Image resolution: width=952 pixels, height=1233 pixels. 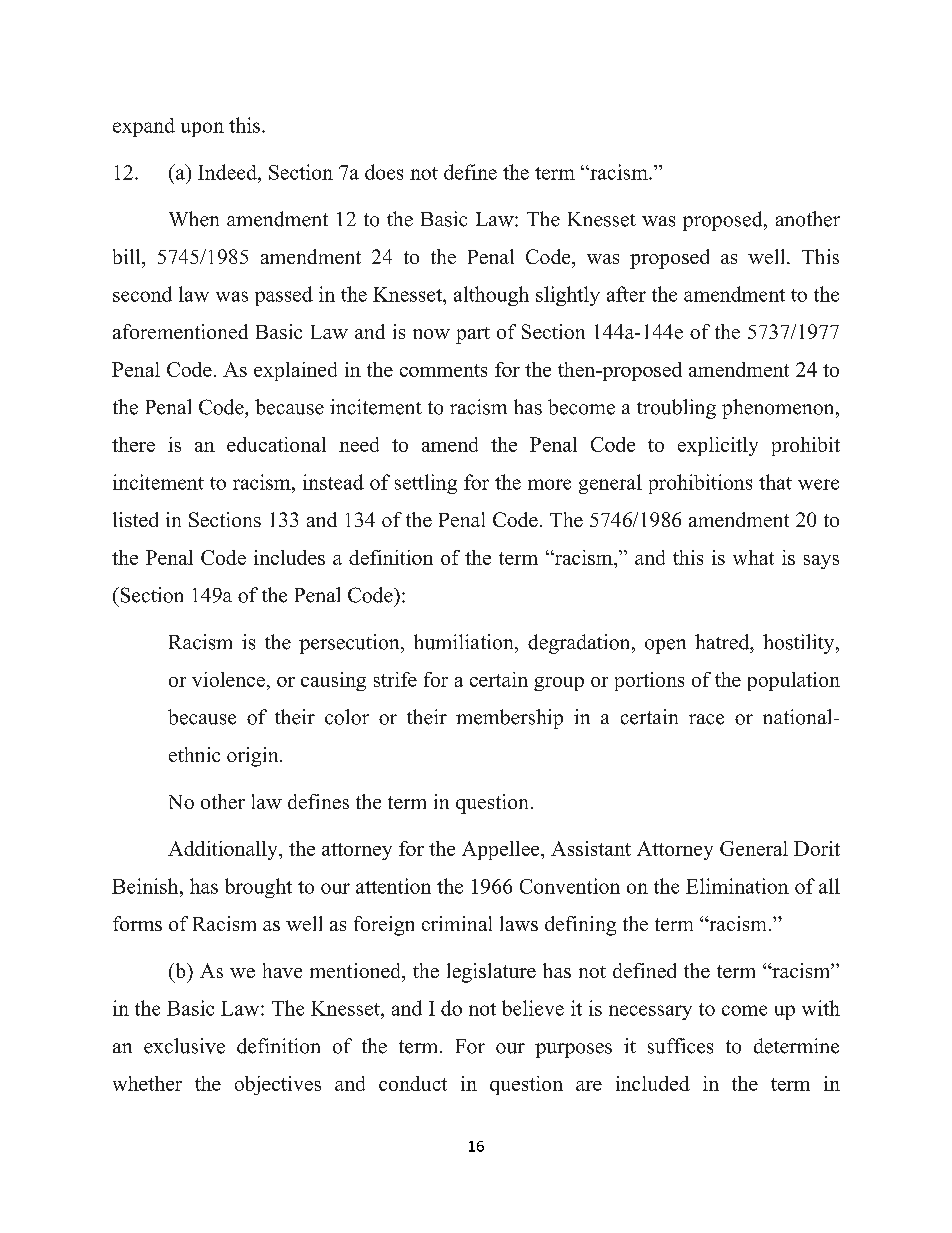 What do you see at coordinates (626, 294) in the page?
I see `after` at bounding box center [626, 294].
